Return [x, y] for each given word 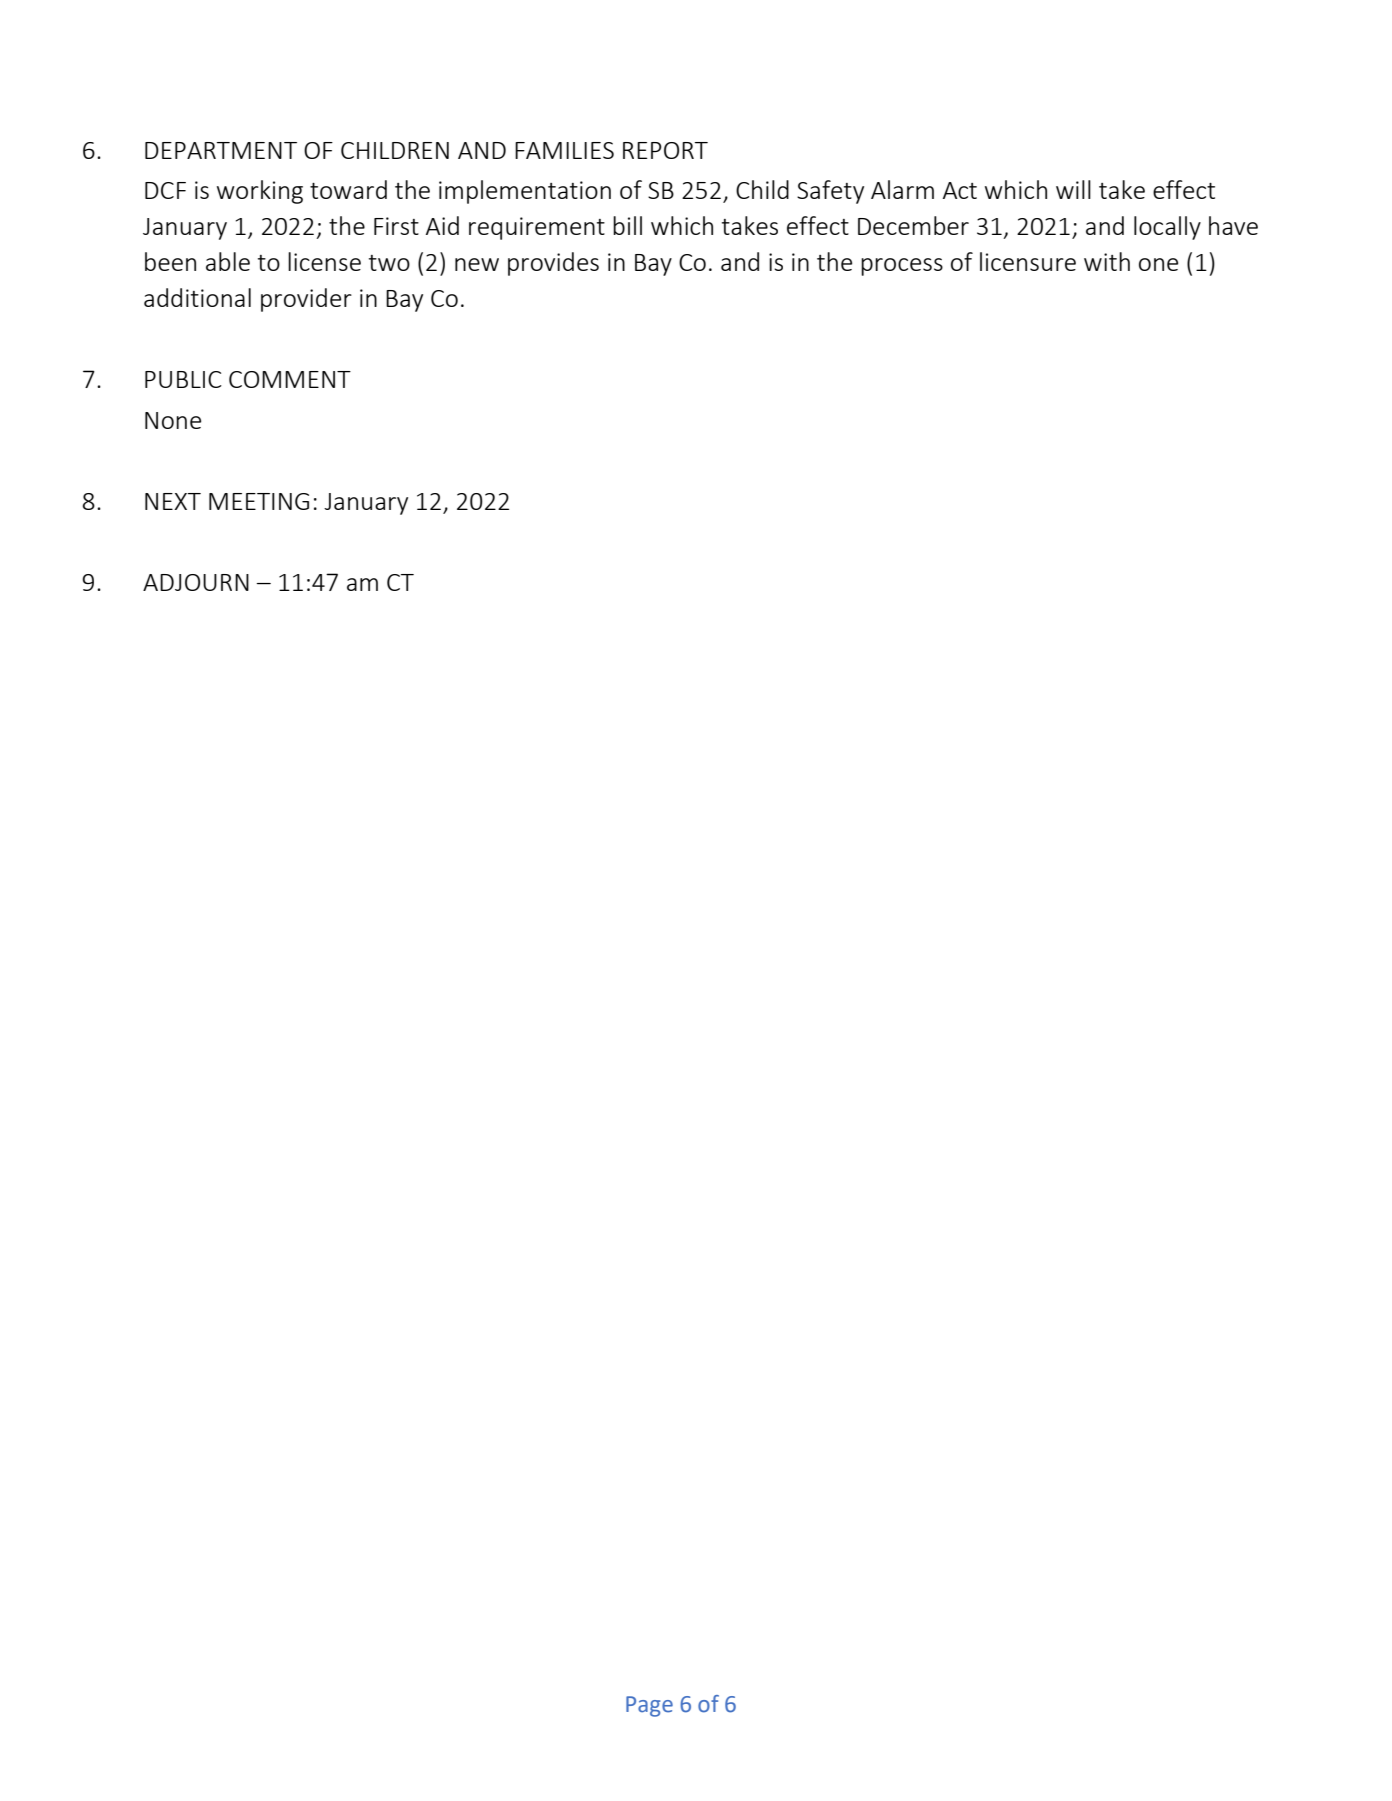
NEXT [173, 501]
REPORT [665, 150]
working [260, 192]
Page [649, 1706]
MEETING [259, 501]
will [1073, 189]
